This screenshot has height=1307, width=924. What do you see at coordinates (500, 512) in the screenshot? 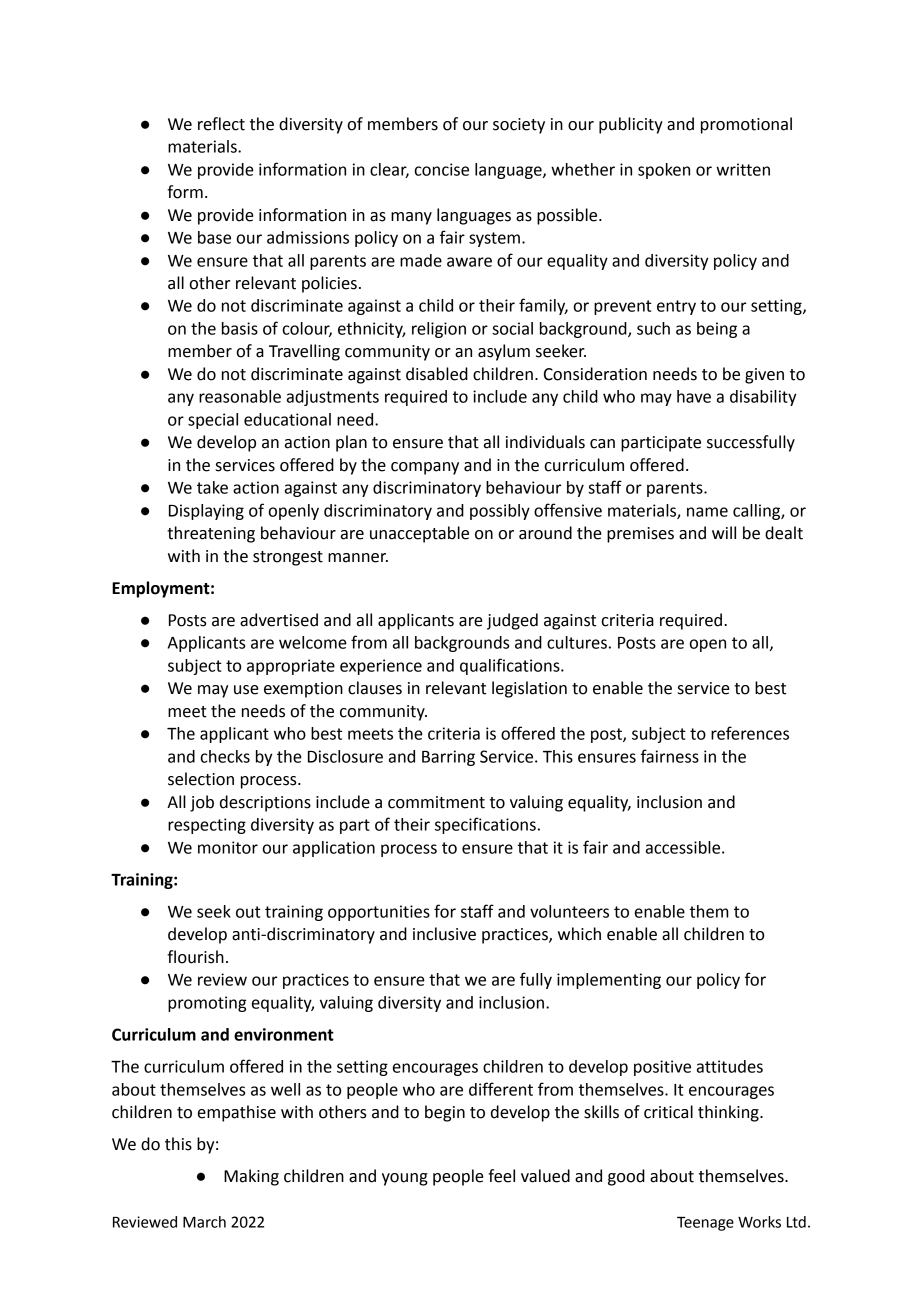
I see `possibly` at bounding box center [500, 512].
